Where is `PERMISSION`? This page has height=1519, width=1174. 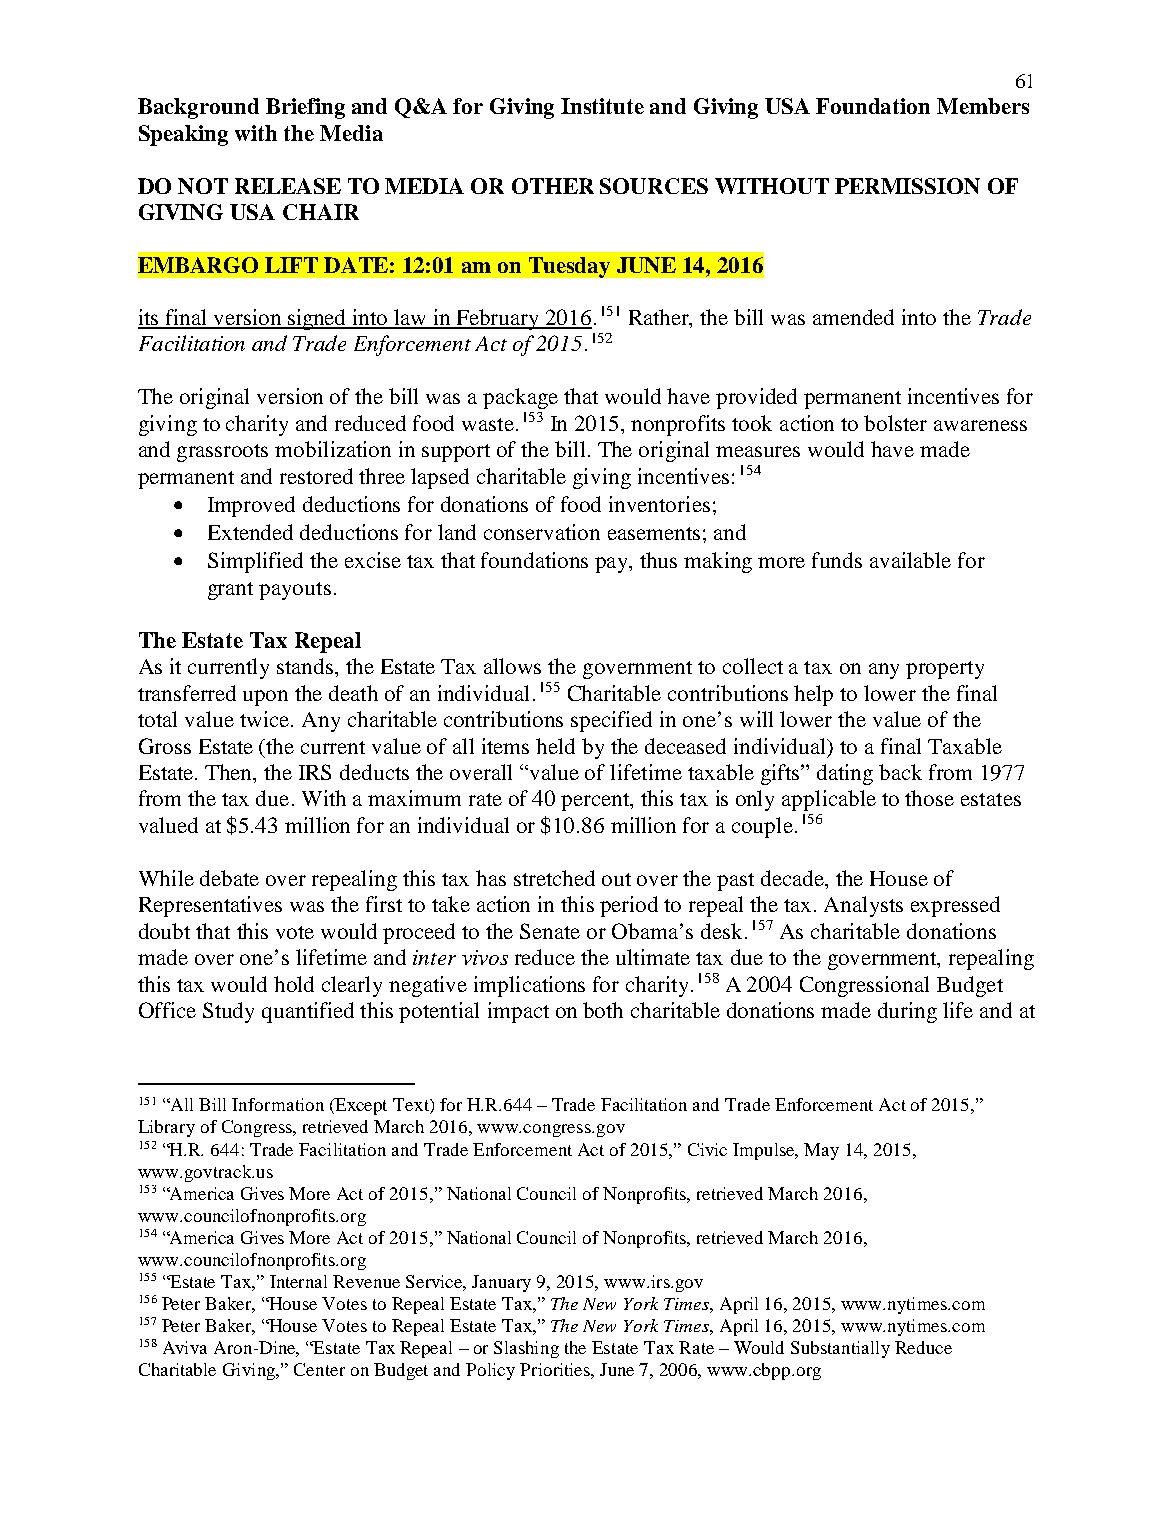 PERMISSION is located at coordinates (907, 186).
